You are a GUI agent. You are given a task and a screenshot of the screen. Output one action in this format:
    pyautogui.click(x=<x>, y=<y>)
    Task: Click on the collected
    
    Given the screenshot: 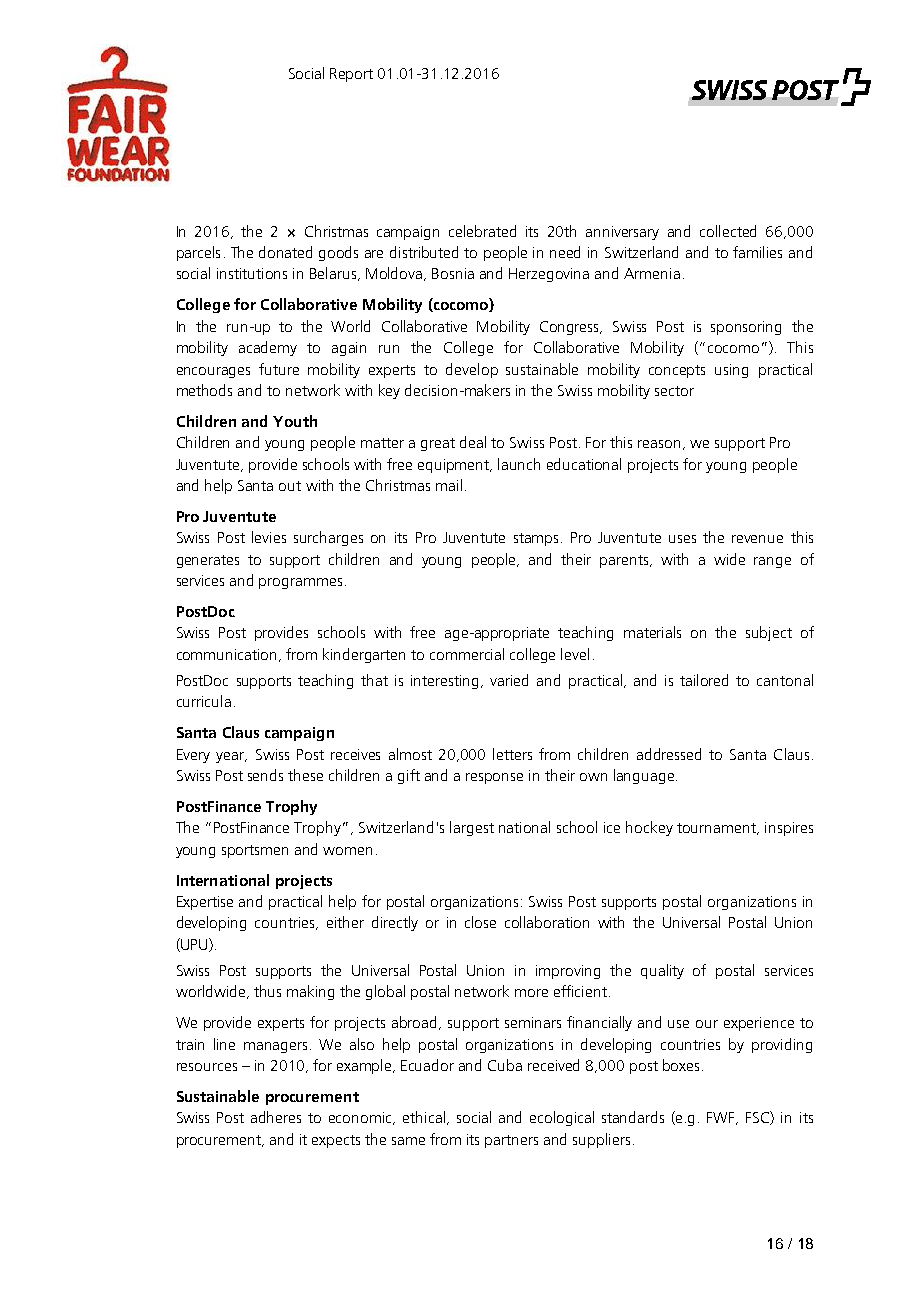 What is the action you would take?
    pyautogui.click(x=728, y=231)
